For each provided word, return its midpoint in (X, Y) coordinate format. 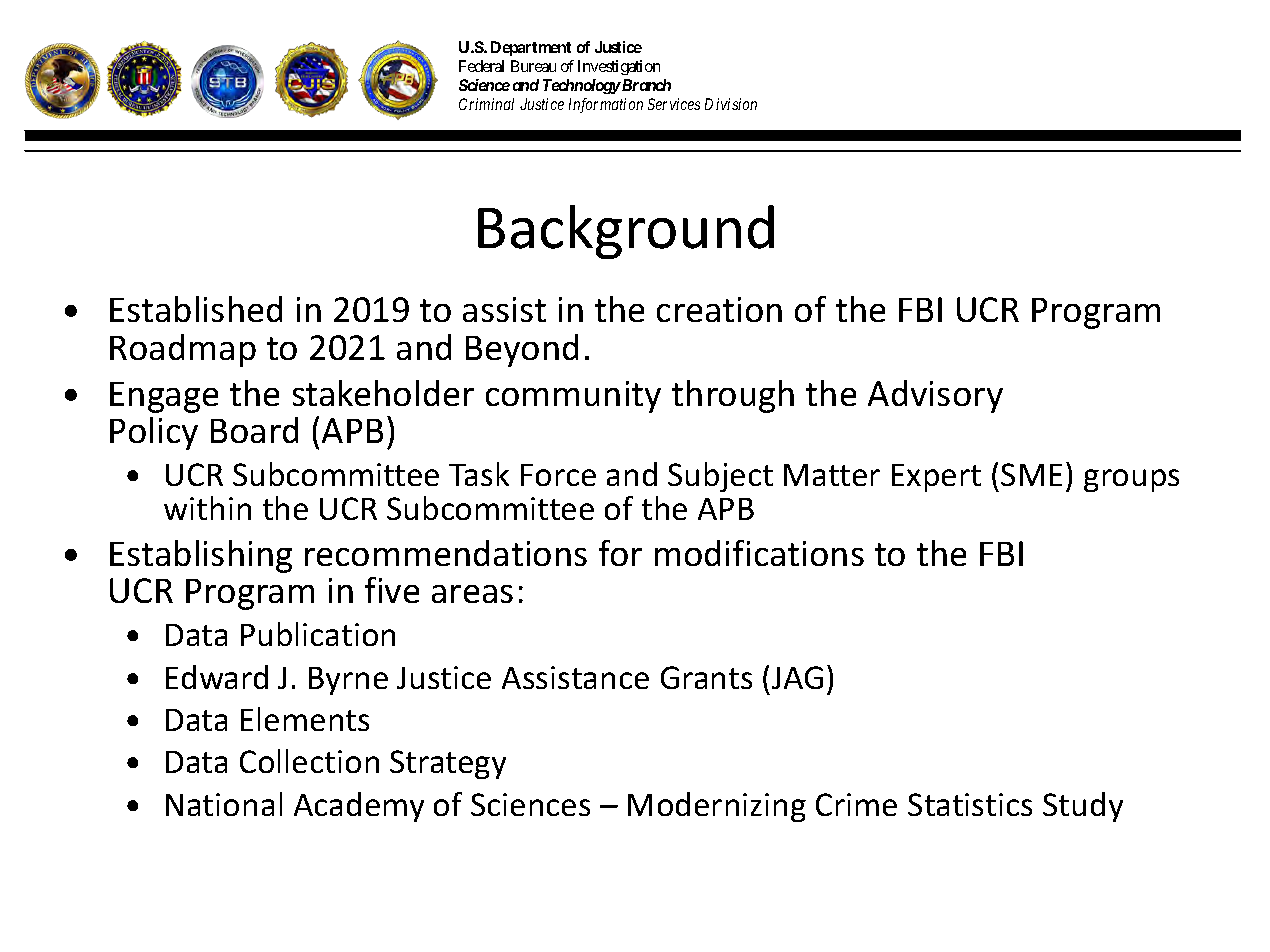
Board (254, 430)
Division (731, 104)
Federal (481, 66)
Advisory (935, 396)
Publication (318, 634)
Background (626, 232)
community (573, 397)
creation (719, 309)
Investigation (619, 67)
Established (196, 309)
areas (472, 594)
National (224, 804)
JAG (797, 677)
